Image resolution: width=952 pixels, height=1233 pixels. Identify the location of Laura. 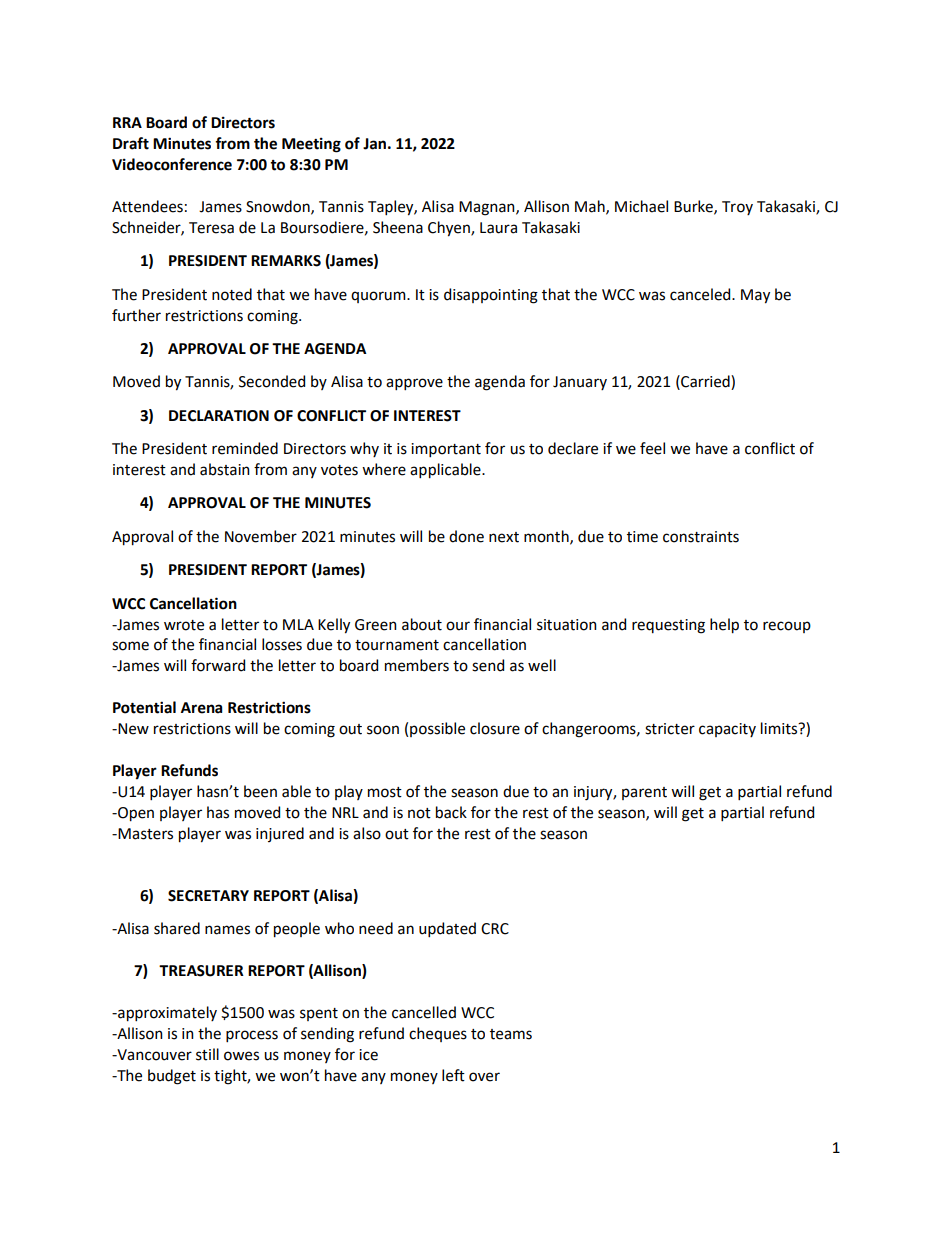
(498, 228).
